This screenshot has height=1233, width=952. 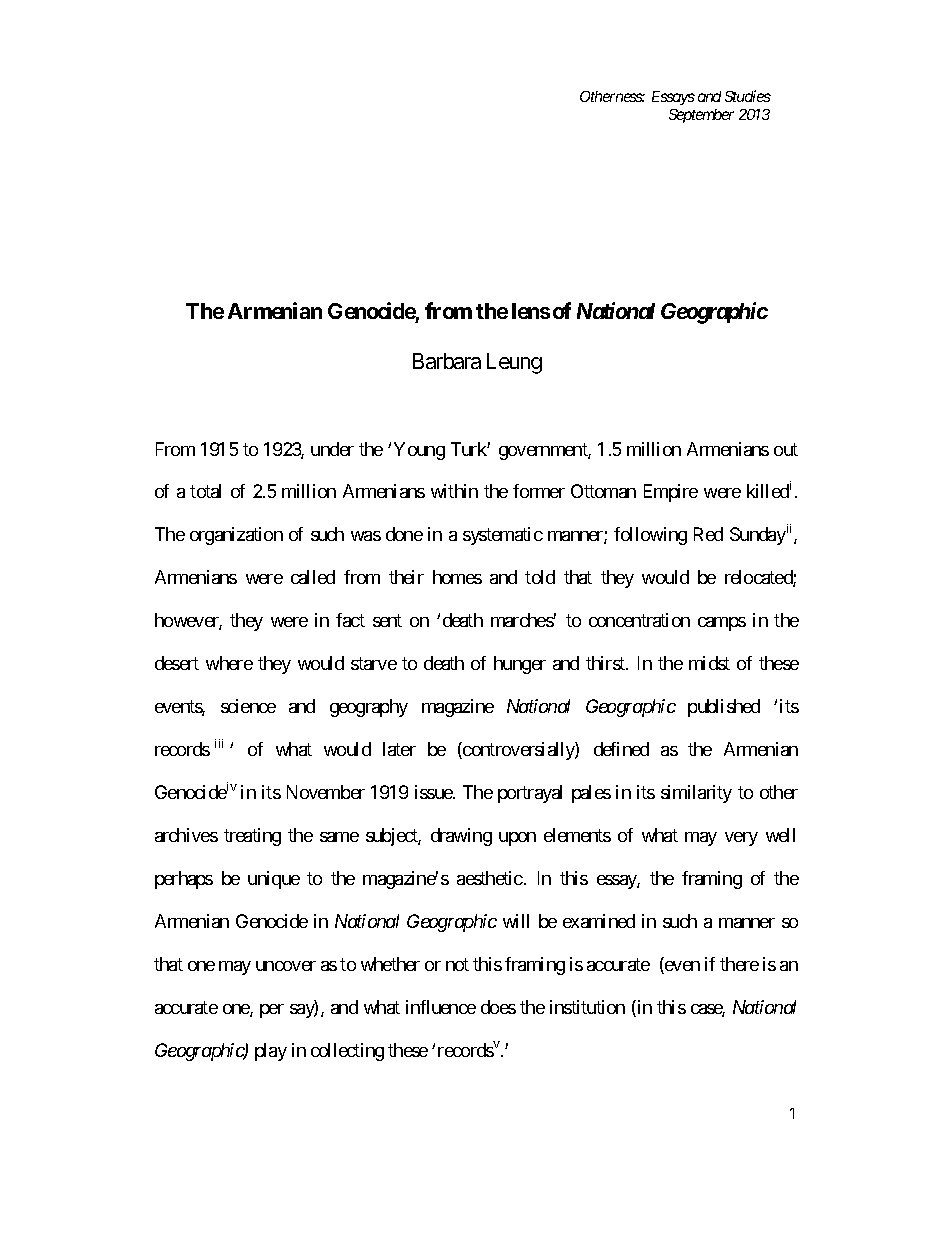 What do you see at coordinates (786, 449) in the screenshot?
I see `out` at bounding box center [786, 449].
